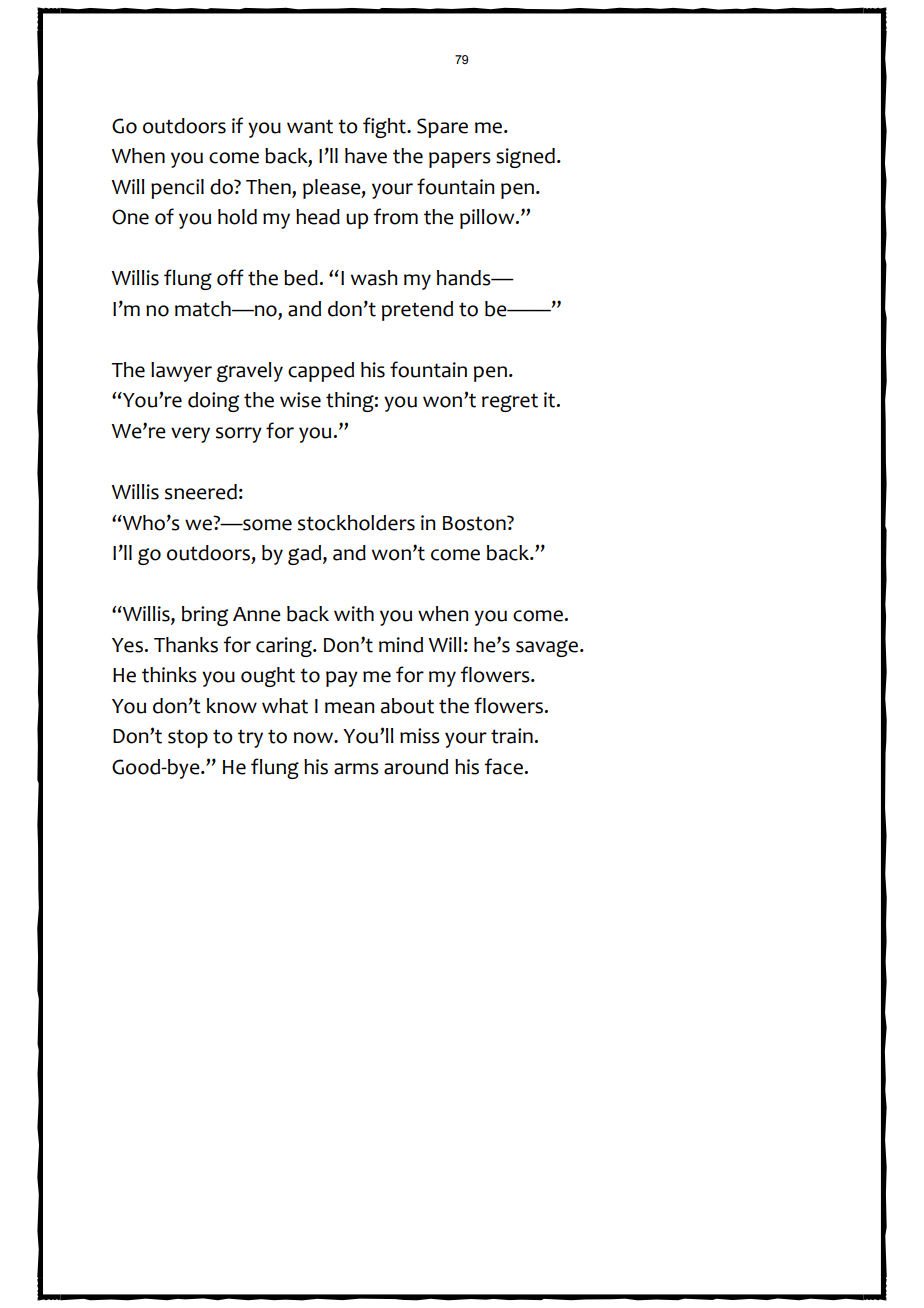 This screenshot has height=1308, width=924. What do you see at coordinates (356, 769) in the screenshot?
I see `arms` at bounding box center [356, 769].
